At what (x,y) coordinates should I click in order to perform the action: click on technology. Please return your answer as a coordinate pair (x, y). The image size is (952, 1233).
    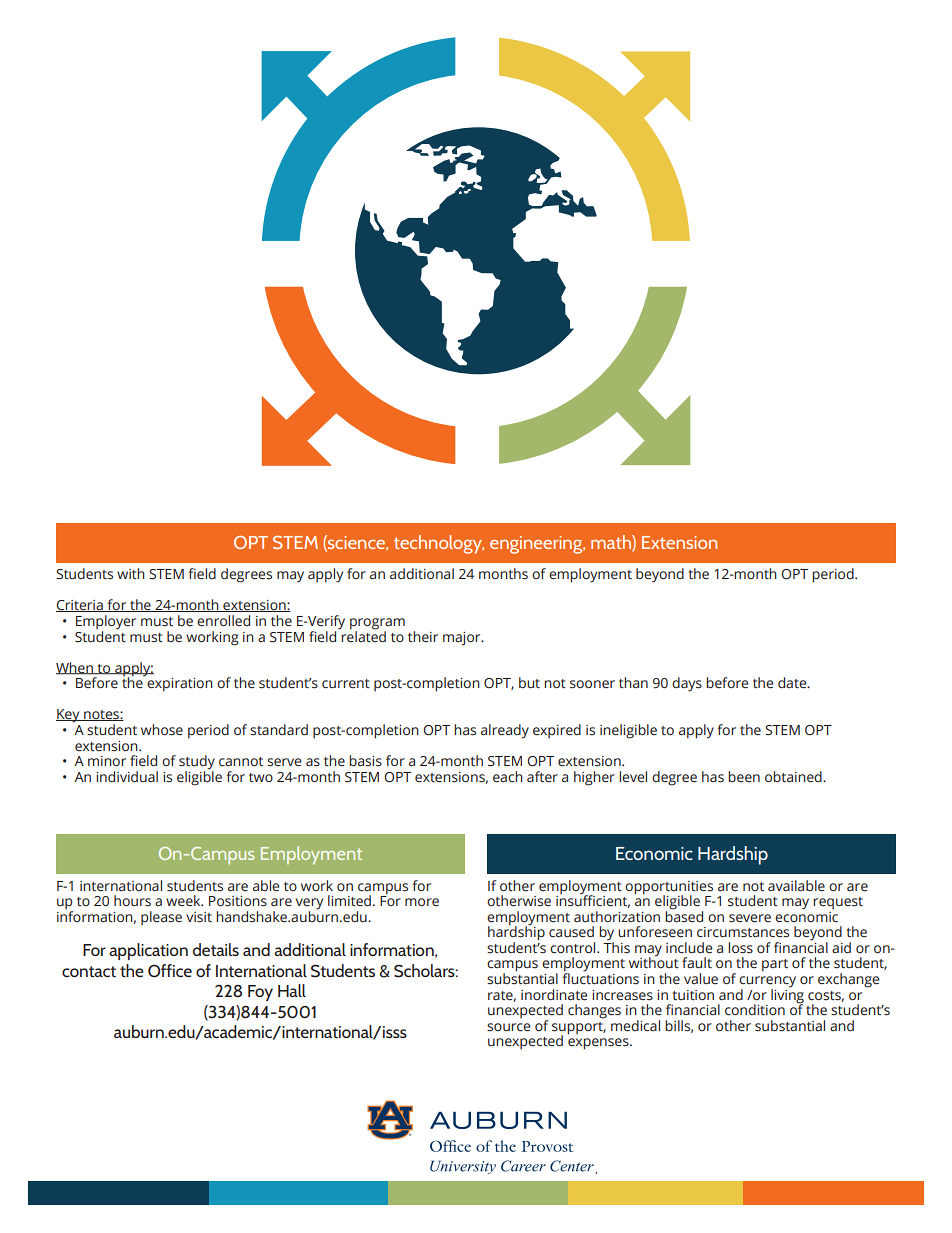
    Looking at the image, I should click on (439, 544).
